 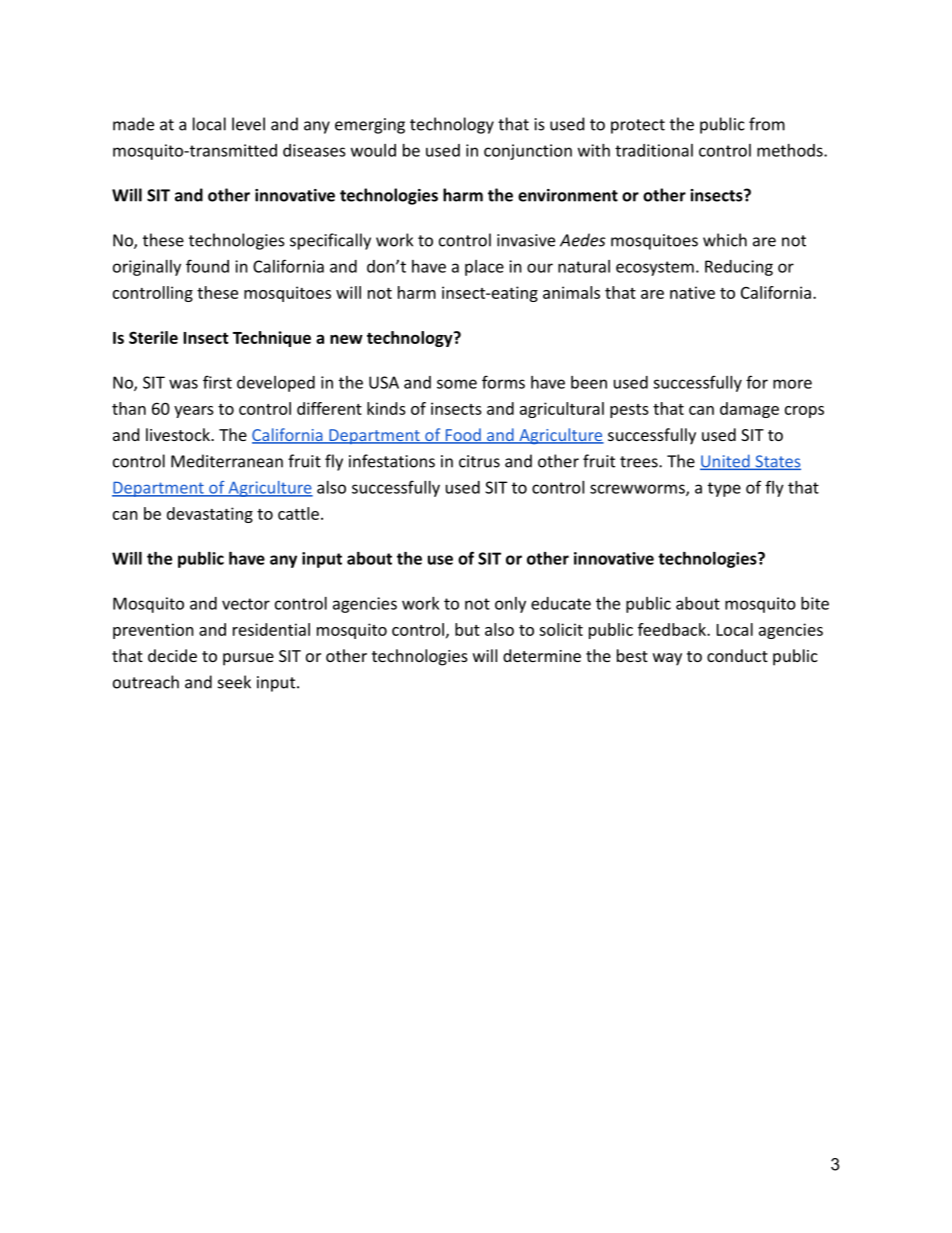 I want to click on devastating, so click(x=210, y=515).
